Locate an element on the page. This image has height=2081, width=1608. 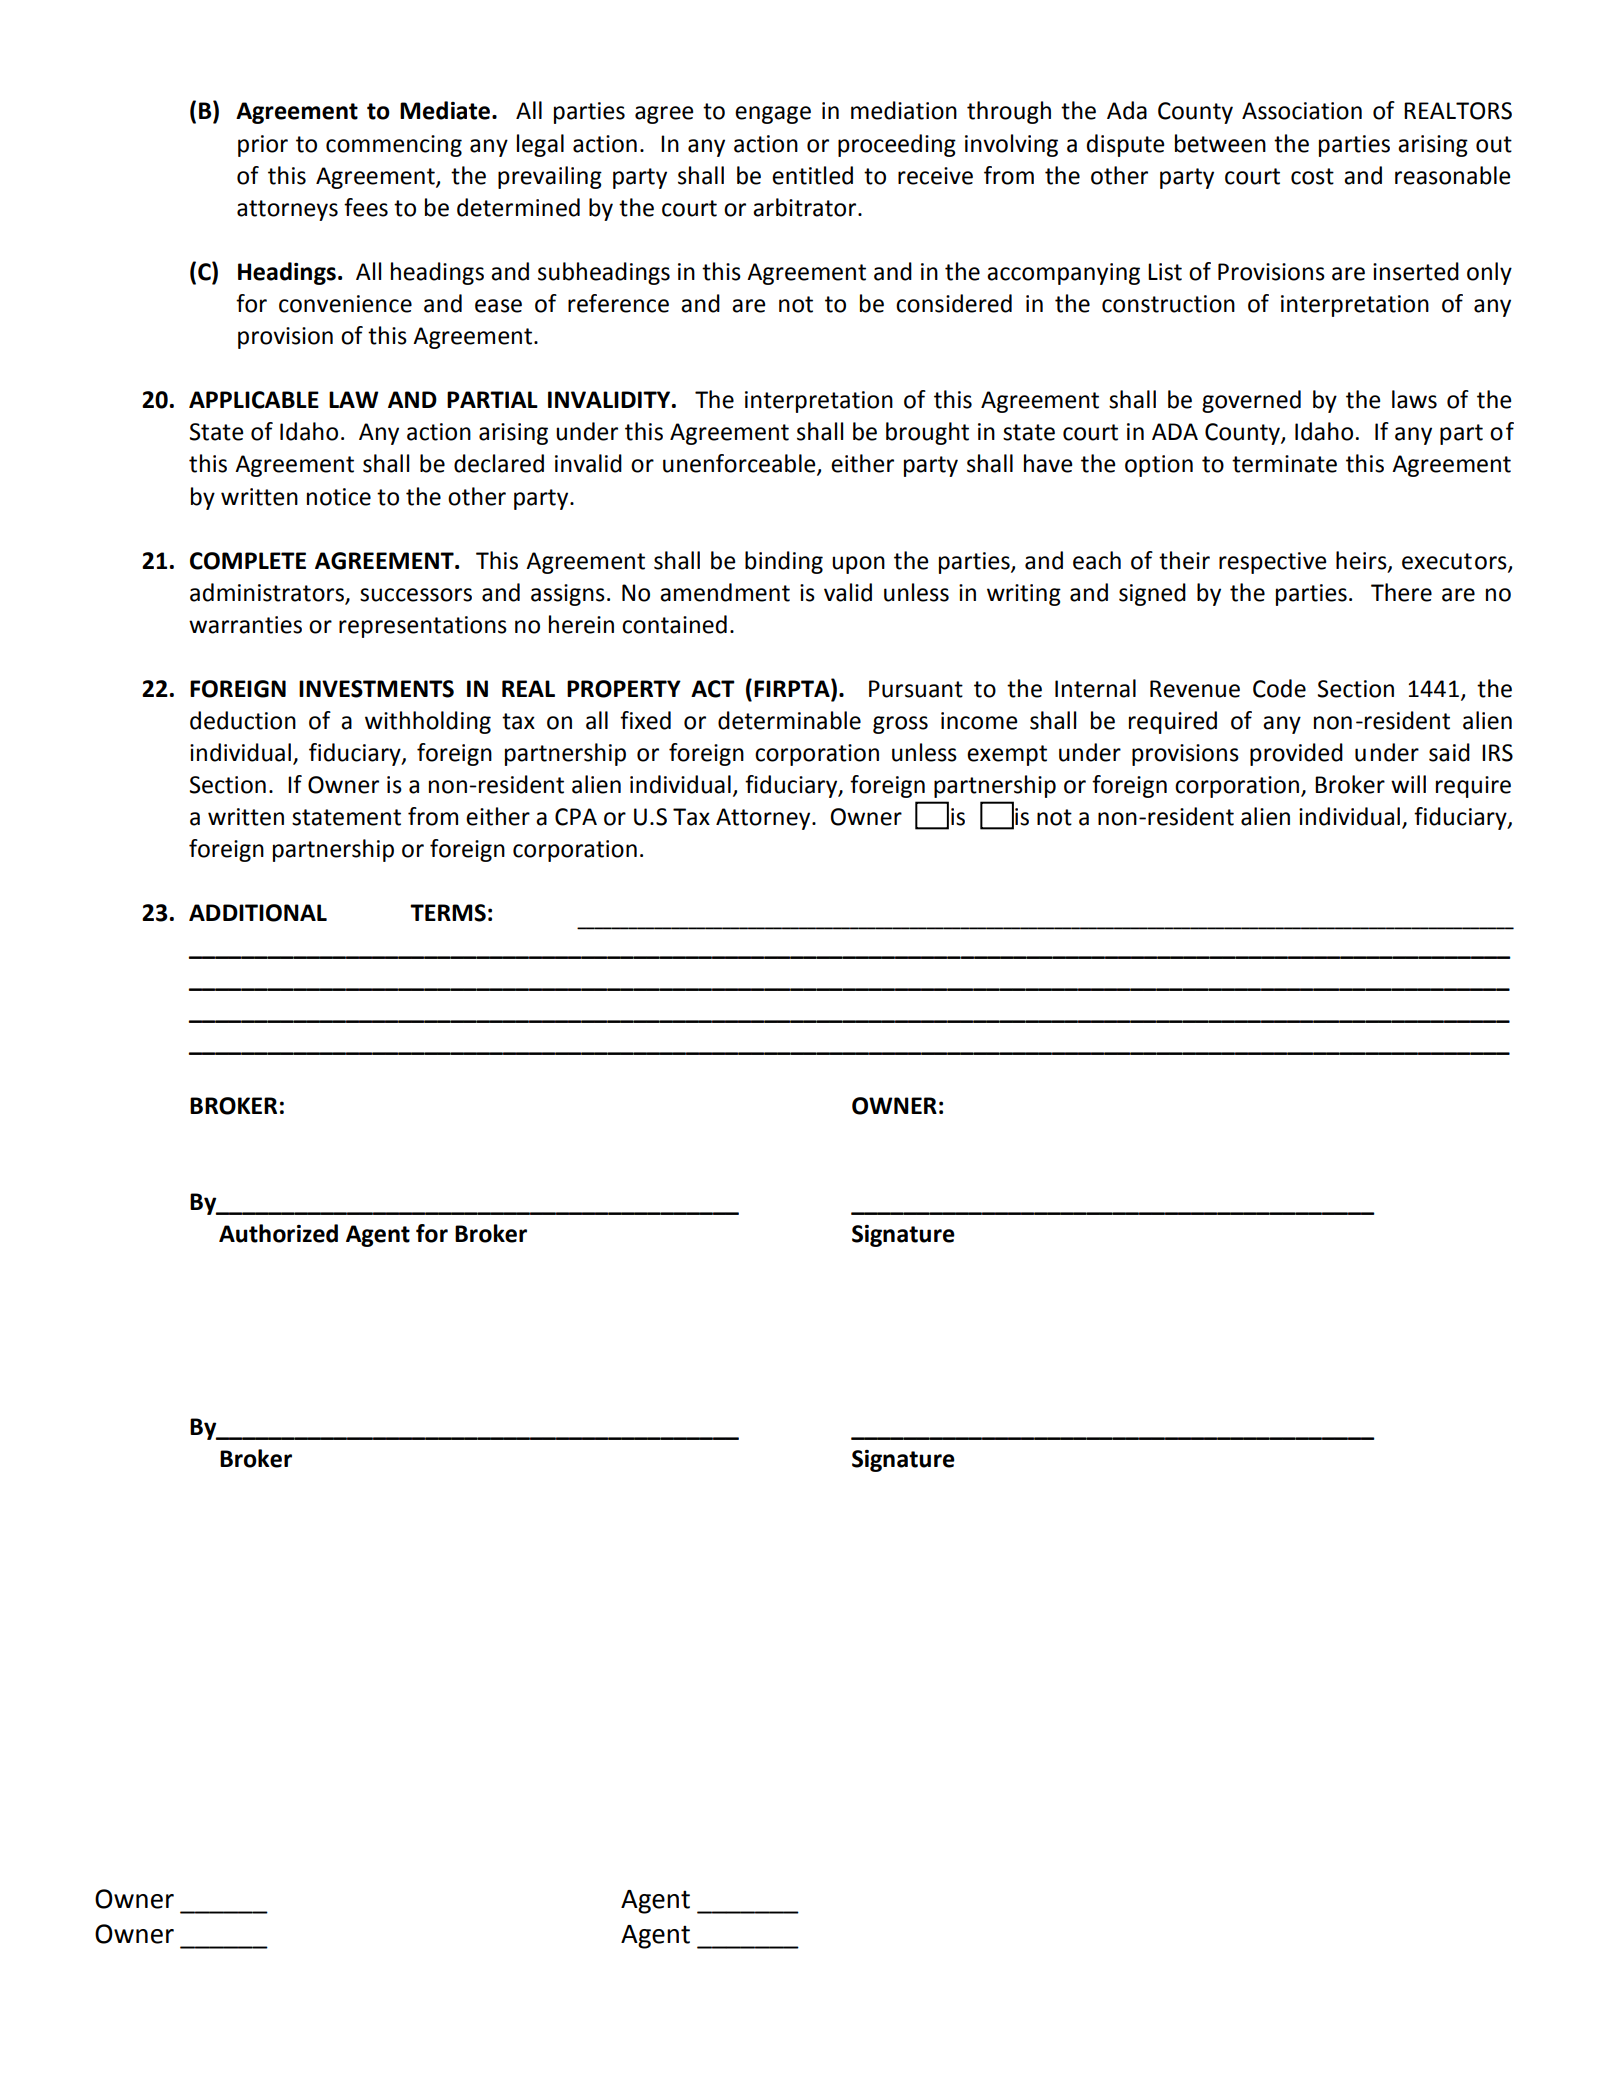
Pursuant is located at coordinates (916, 689).
